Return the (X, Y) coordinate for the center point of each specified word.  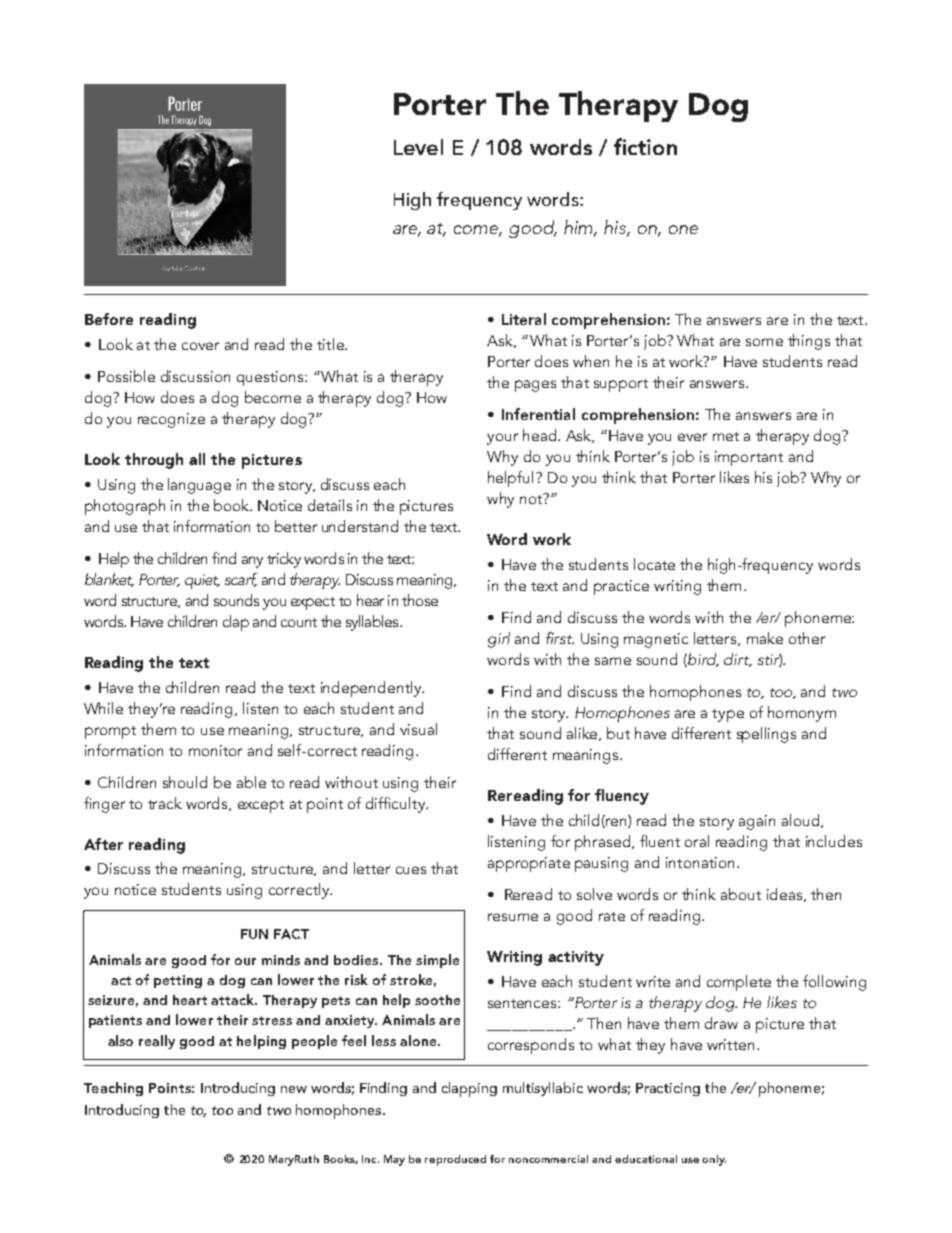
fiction (645, 146)
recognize (171, 420)
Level (418, 147)
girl (499, 640)
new (294, 1089)
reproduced (455, 1160)
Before (109, 319)
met (726, 436)
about (741, 894)
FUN (254, 934)
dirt (738, 660)
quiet (202, 581)
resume (513, 917)
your (502, 439)
